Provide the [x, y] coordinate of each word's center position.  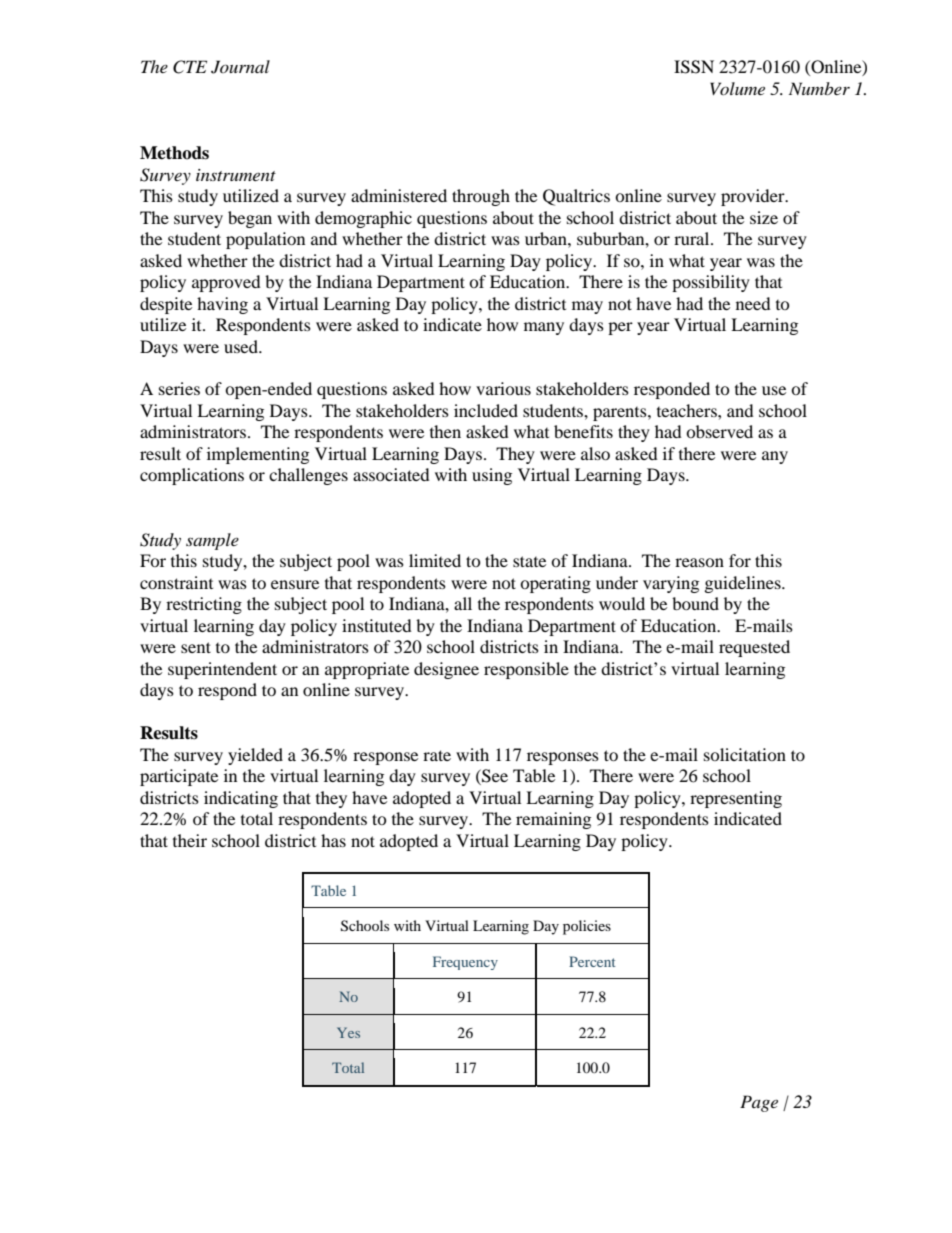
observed [719, 431]
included [486, 410]
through [481, 197]
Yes [348, 1032]
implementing [258, 455]
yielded [255, 756]
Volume [737, 88]
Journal [240, 67]
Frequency [465, 963]
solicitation [745, 754]
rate [437, 755]
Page [759, 1103]
